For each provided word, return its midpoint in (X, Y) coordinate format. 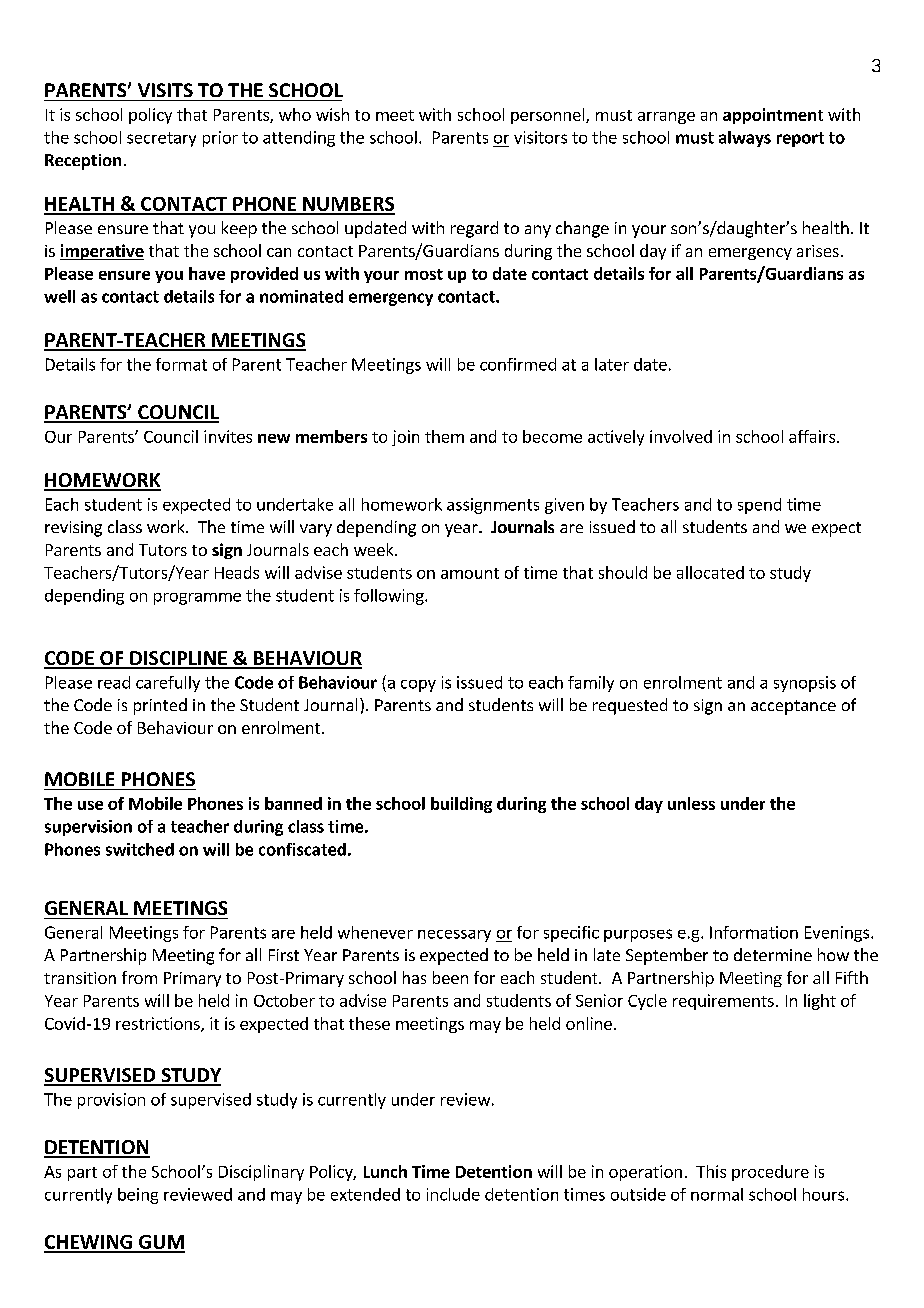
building (461, 805)
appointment (773, 116)
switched (140, 849)
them (444, 436)
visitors (540, 137)
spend (759, 506)
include (453, 1194)
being (138, 1196)
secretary (161, 139)
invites (228, 436)
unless (691, 803)
